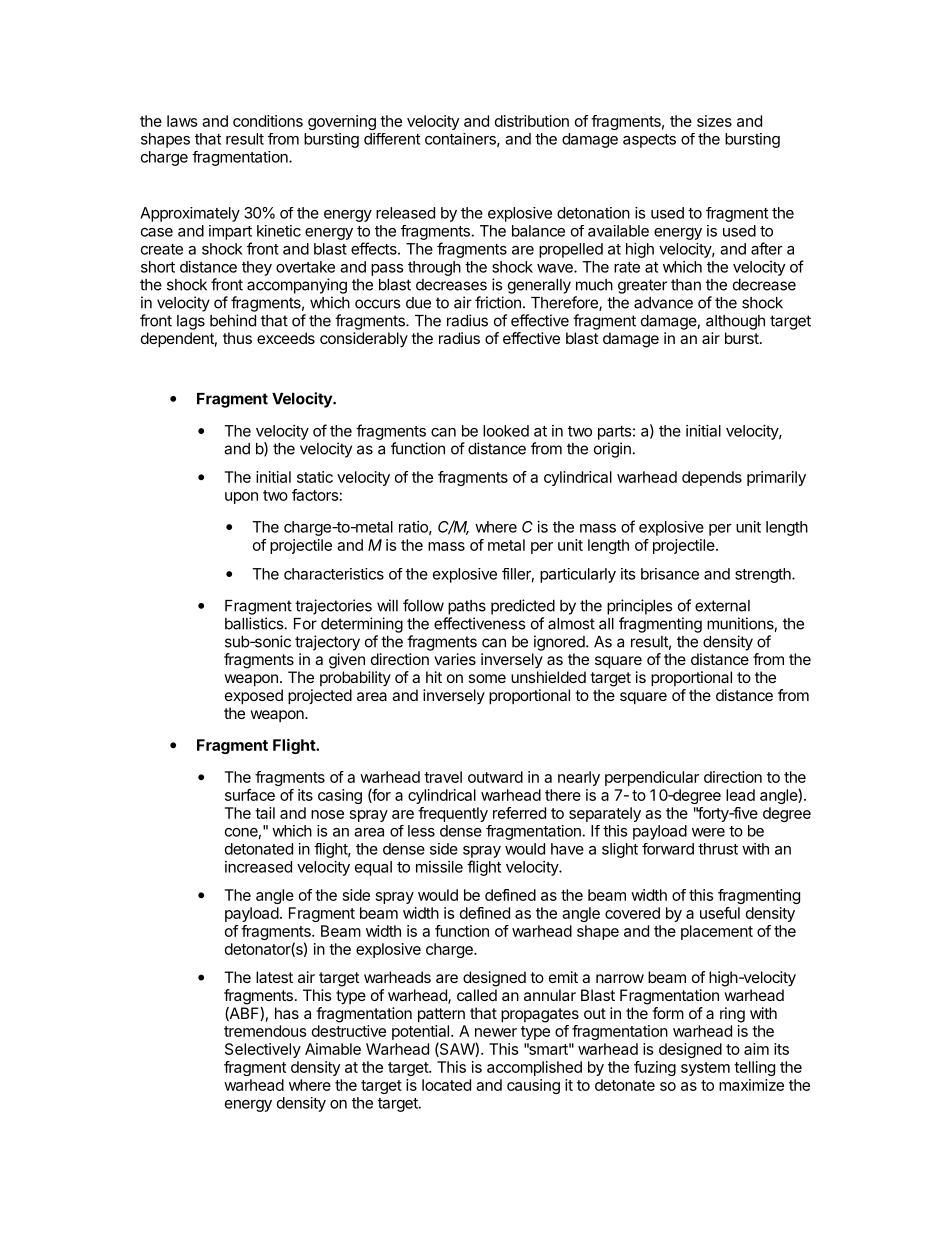 Image resolution: width=952 pixels, height=1233 pixels. Describe the element at coordinates (254, 697) in the screenshot. I see `exposed` at that location.
